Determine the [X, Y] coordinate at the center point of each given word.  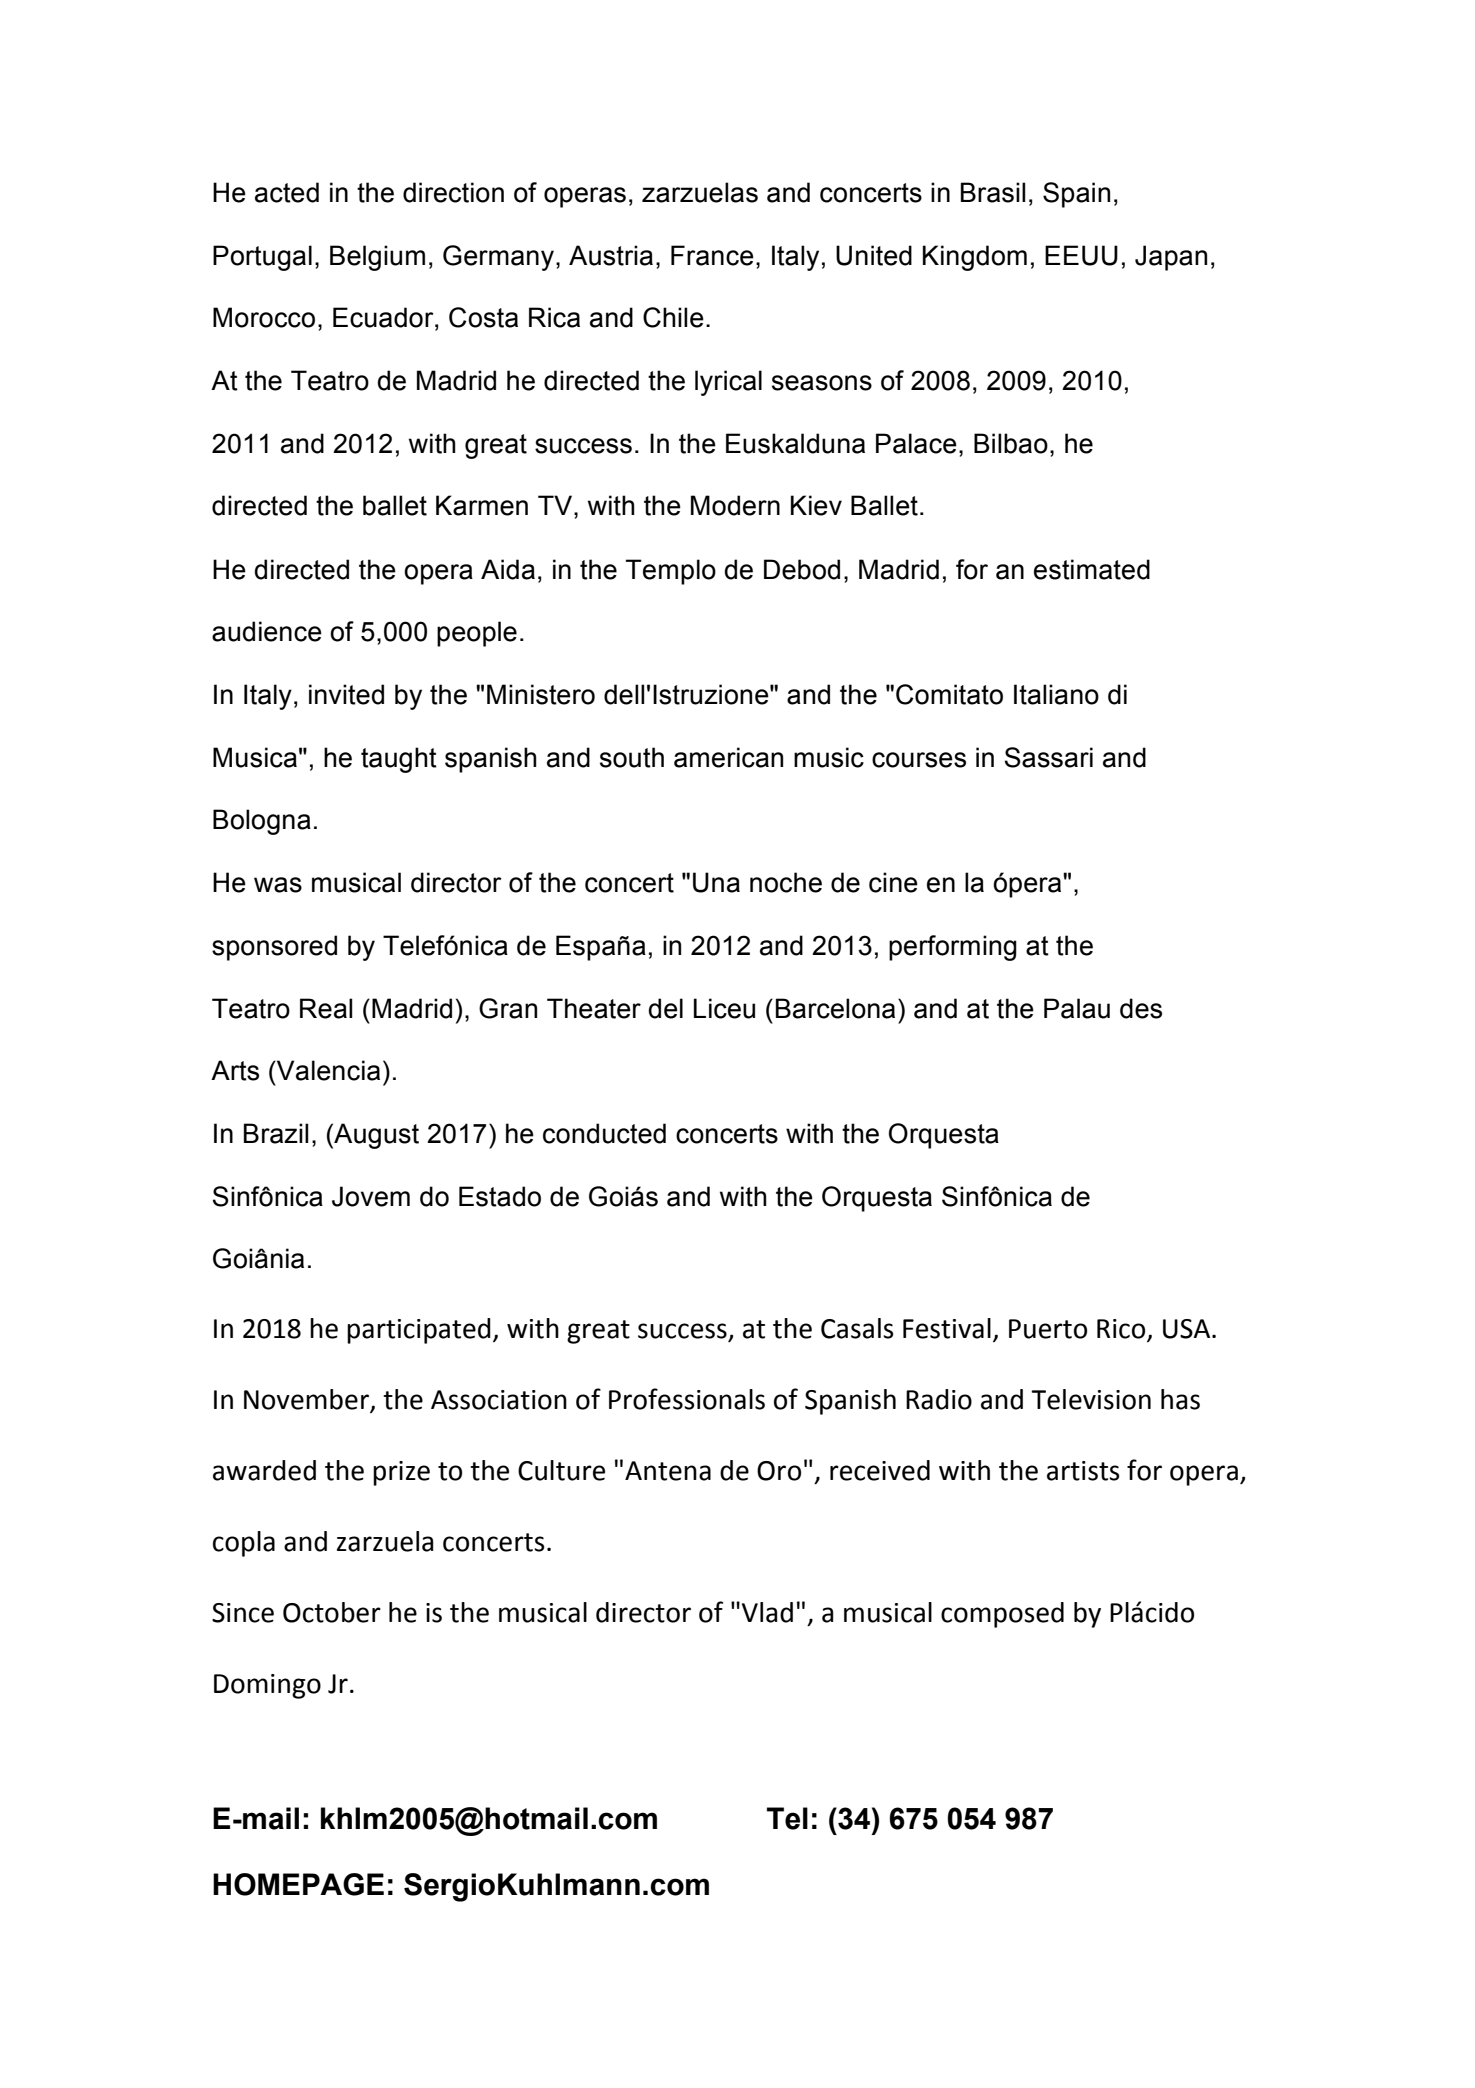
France [712, 255]
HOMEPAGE [298, 1884]
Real [326, 1008]
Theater [594, 1008]
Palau [1077, 1008]
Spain [1076, 195]
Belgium [377, 258]
